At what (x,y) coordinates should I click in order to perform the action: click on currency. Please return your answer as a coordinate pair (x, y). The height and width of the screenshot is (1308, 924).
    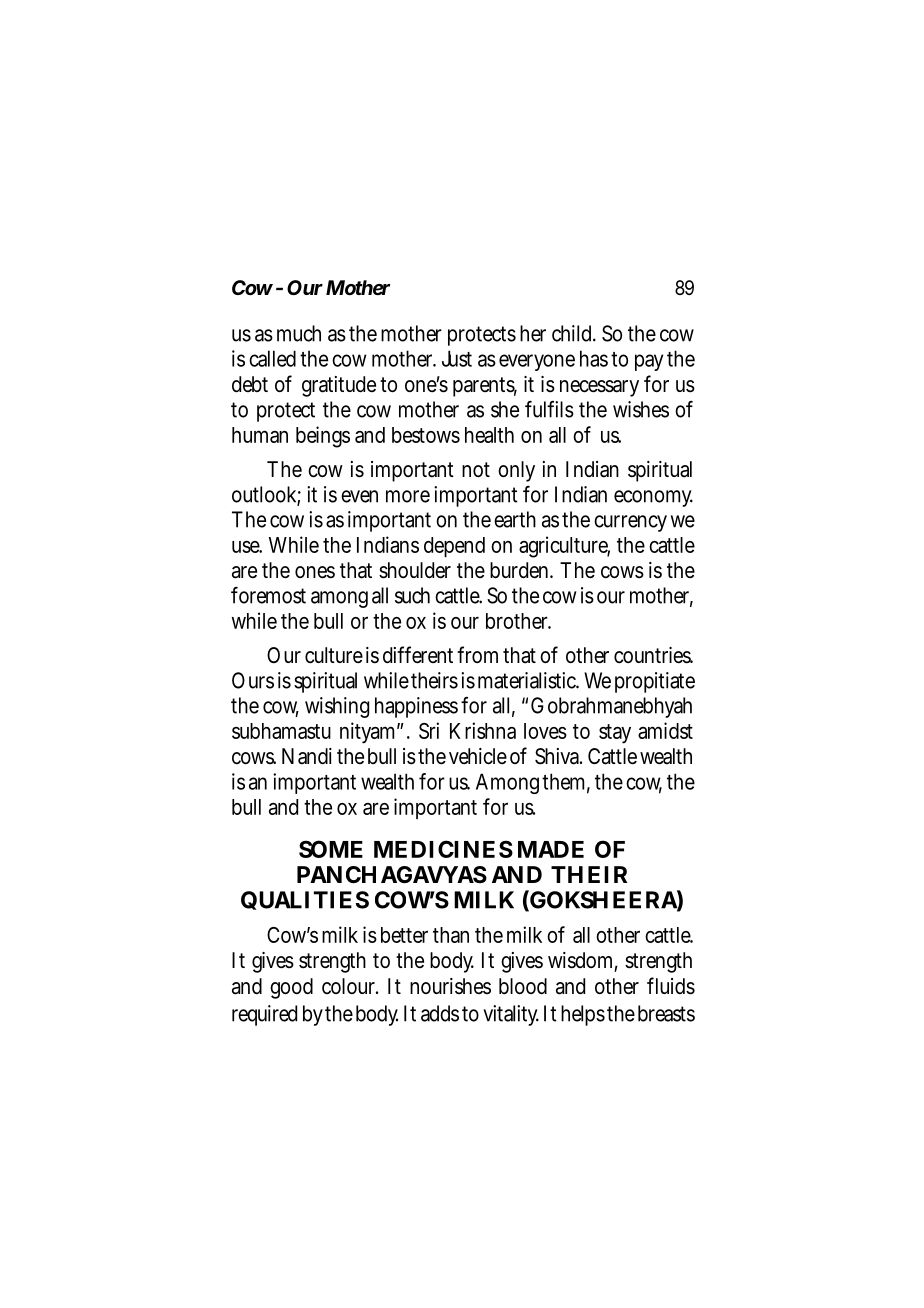
    Looking at the image, I should click on (630, 523).
